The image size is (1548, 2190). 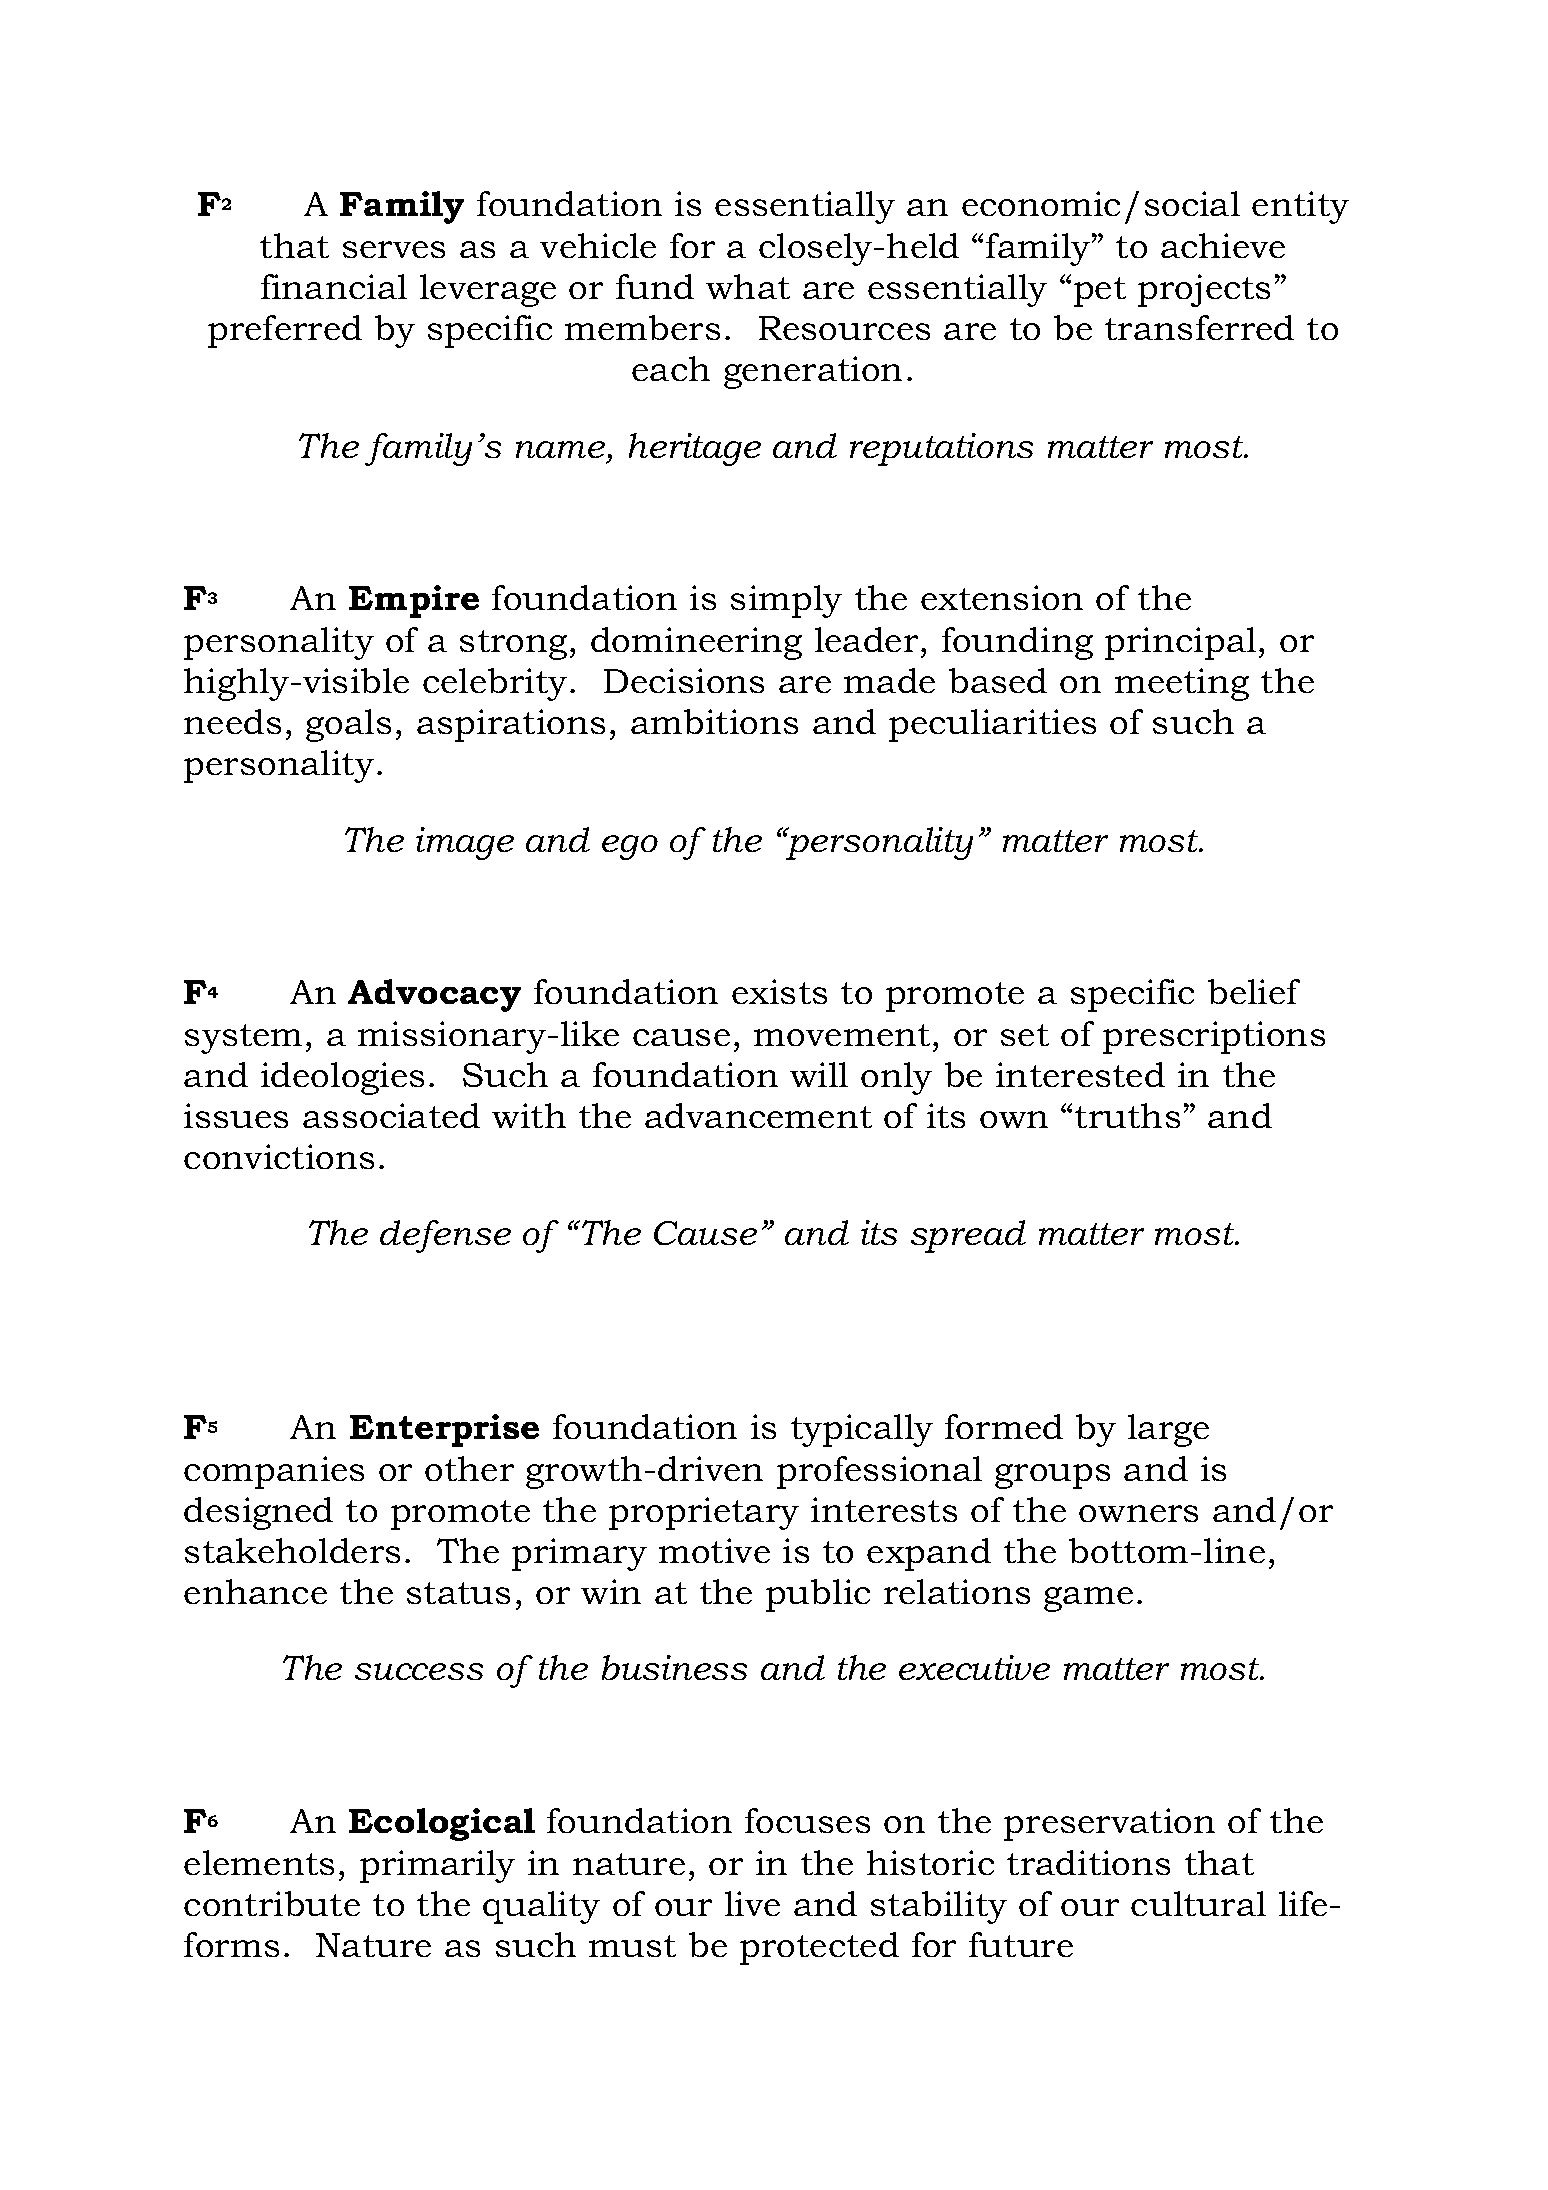 I want to click on live, so click(x=752, y=1903).
